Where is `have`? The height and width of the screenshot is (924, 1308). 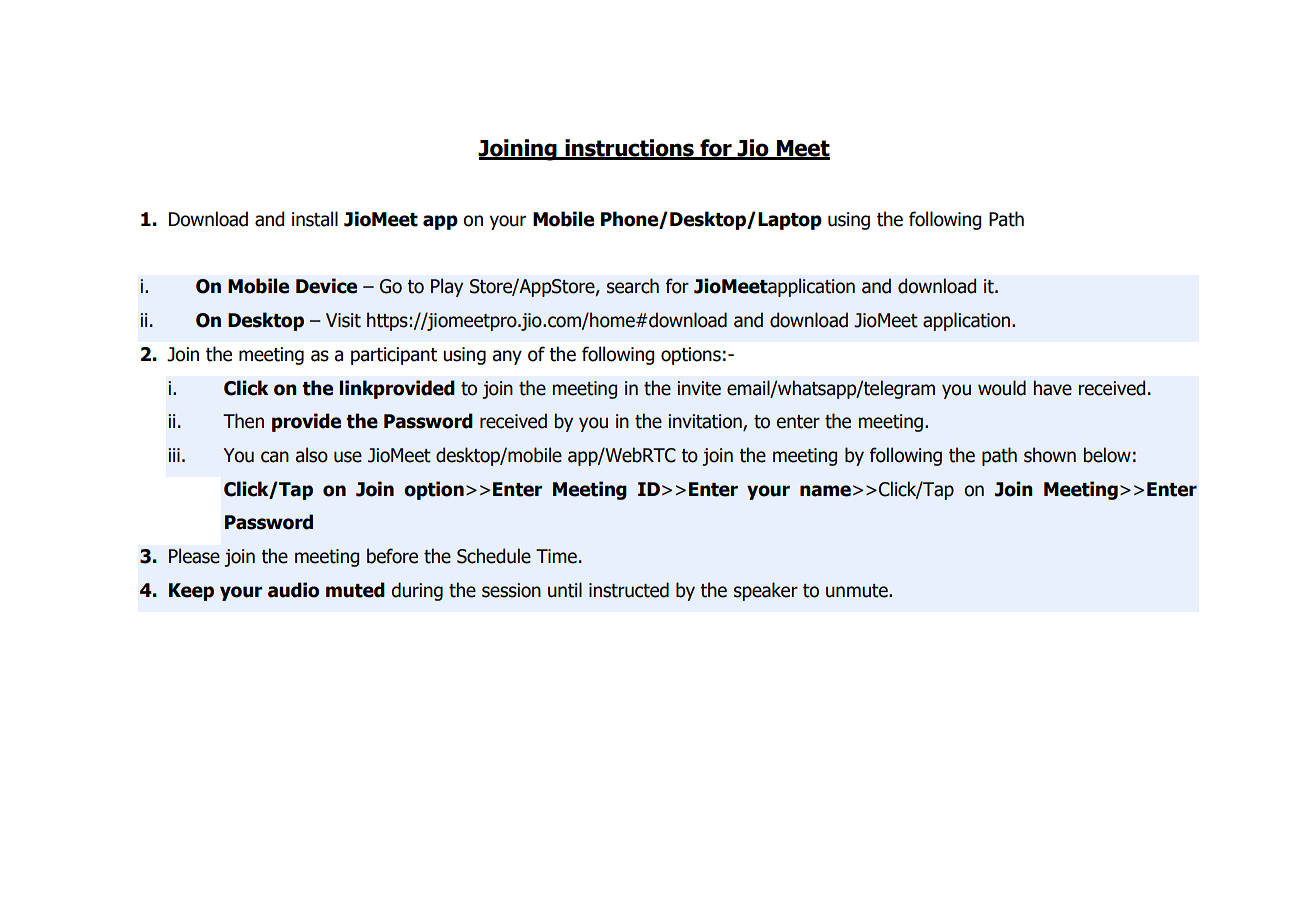 have is located at coordinates (1052, 388).
